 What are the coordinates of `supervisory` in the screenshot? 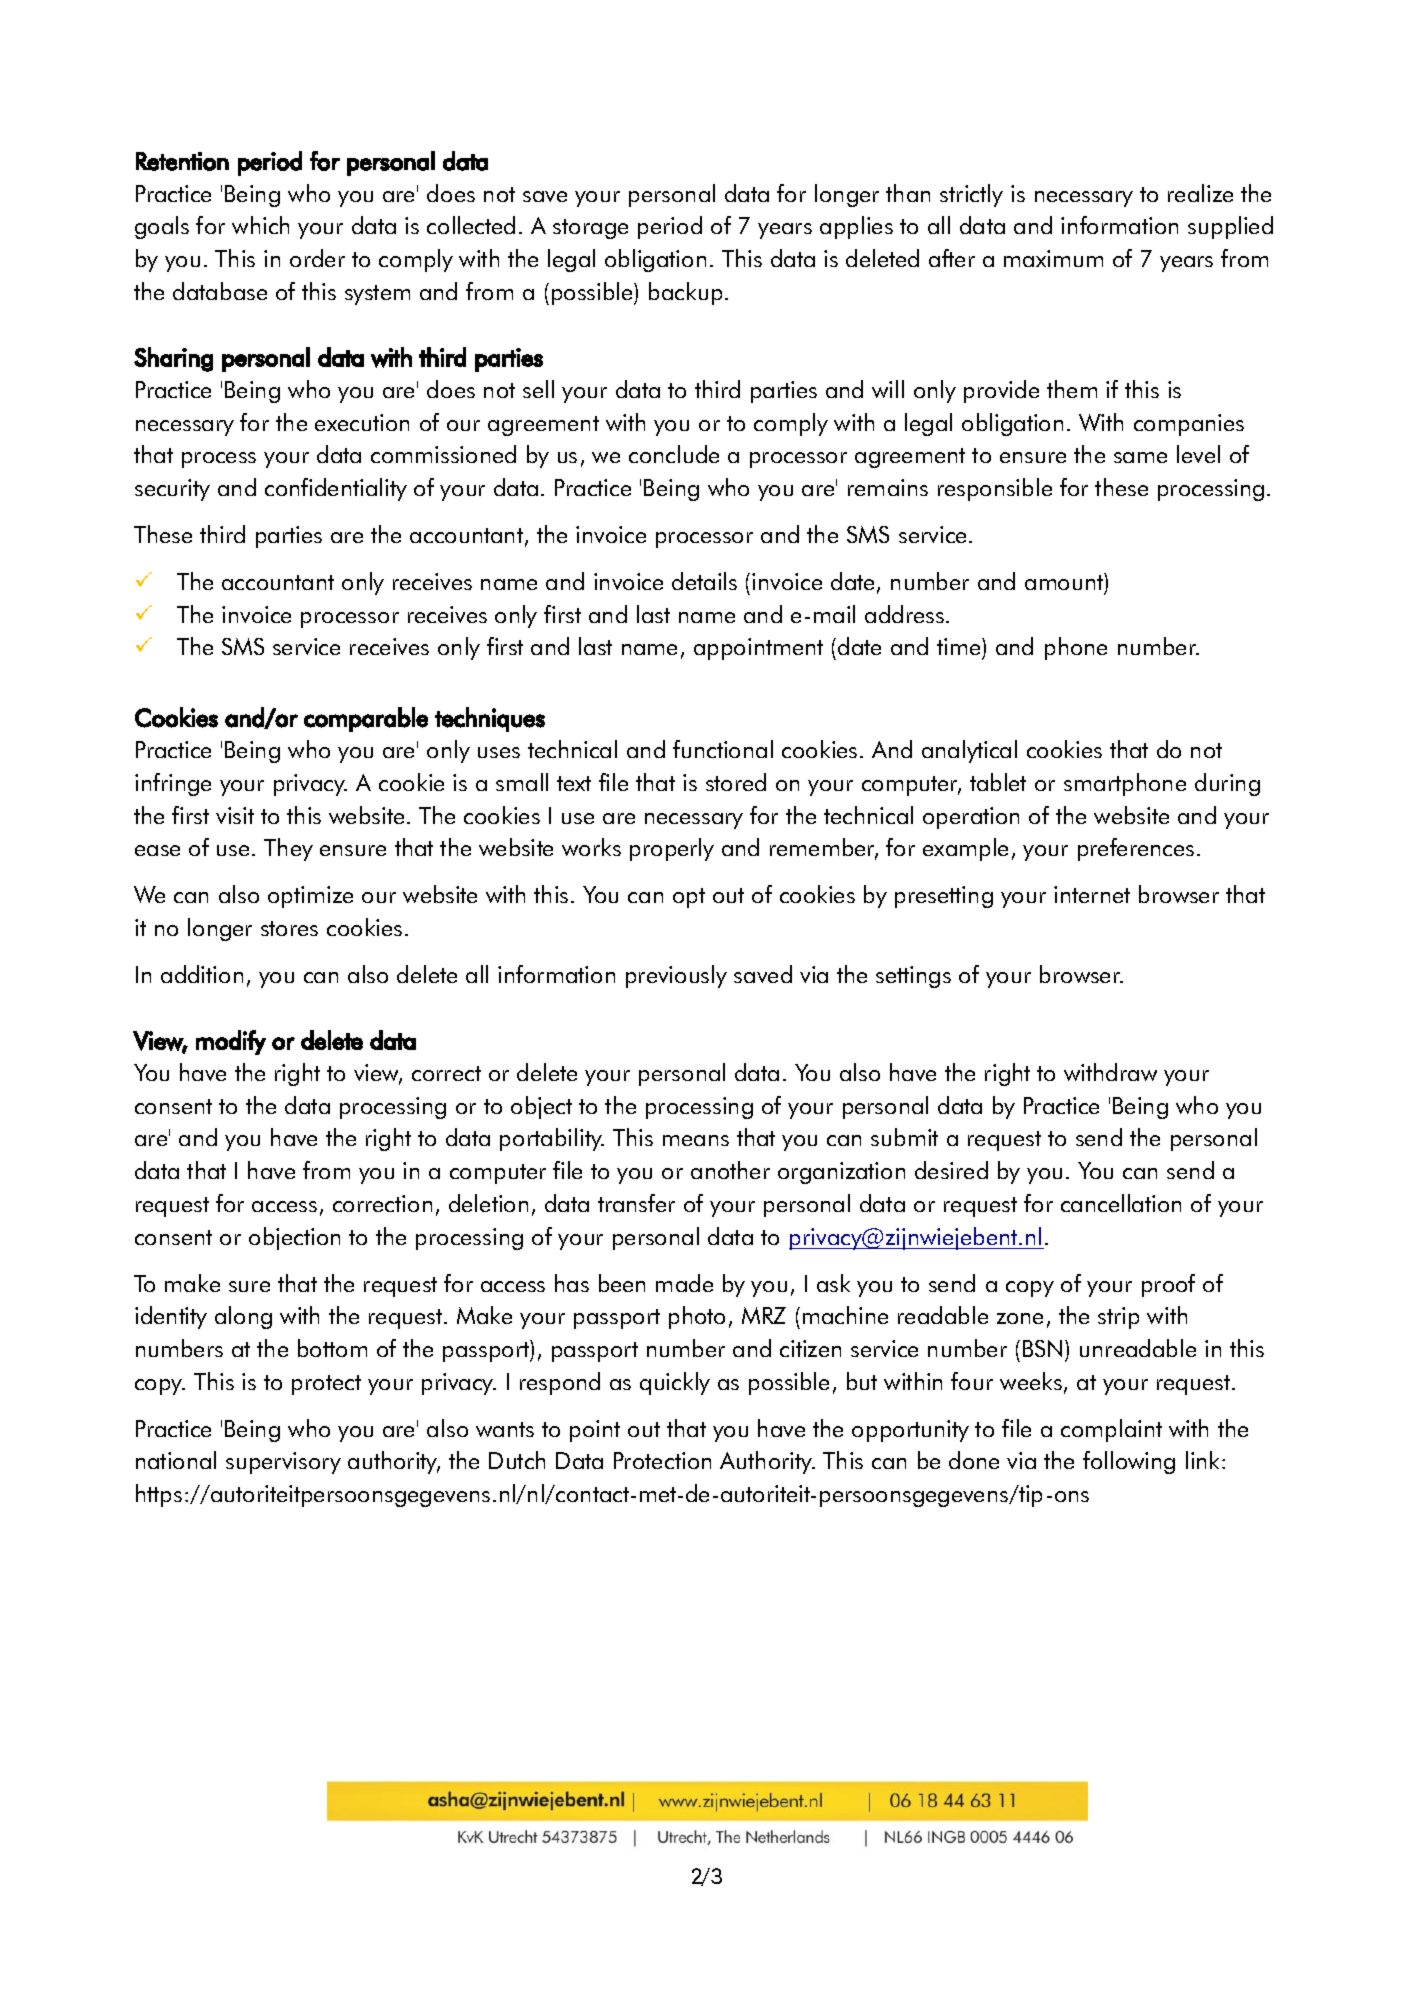 It's located at (283, 1463).
